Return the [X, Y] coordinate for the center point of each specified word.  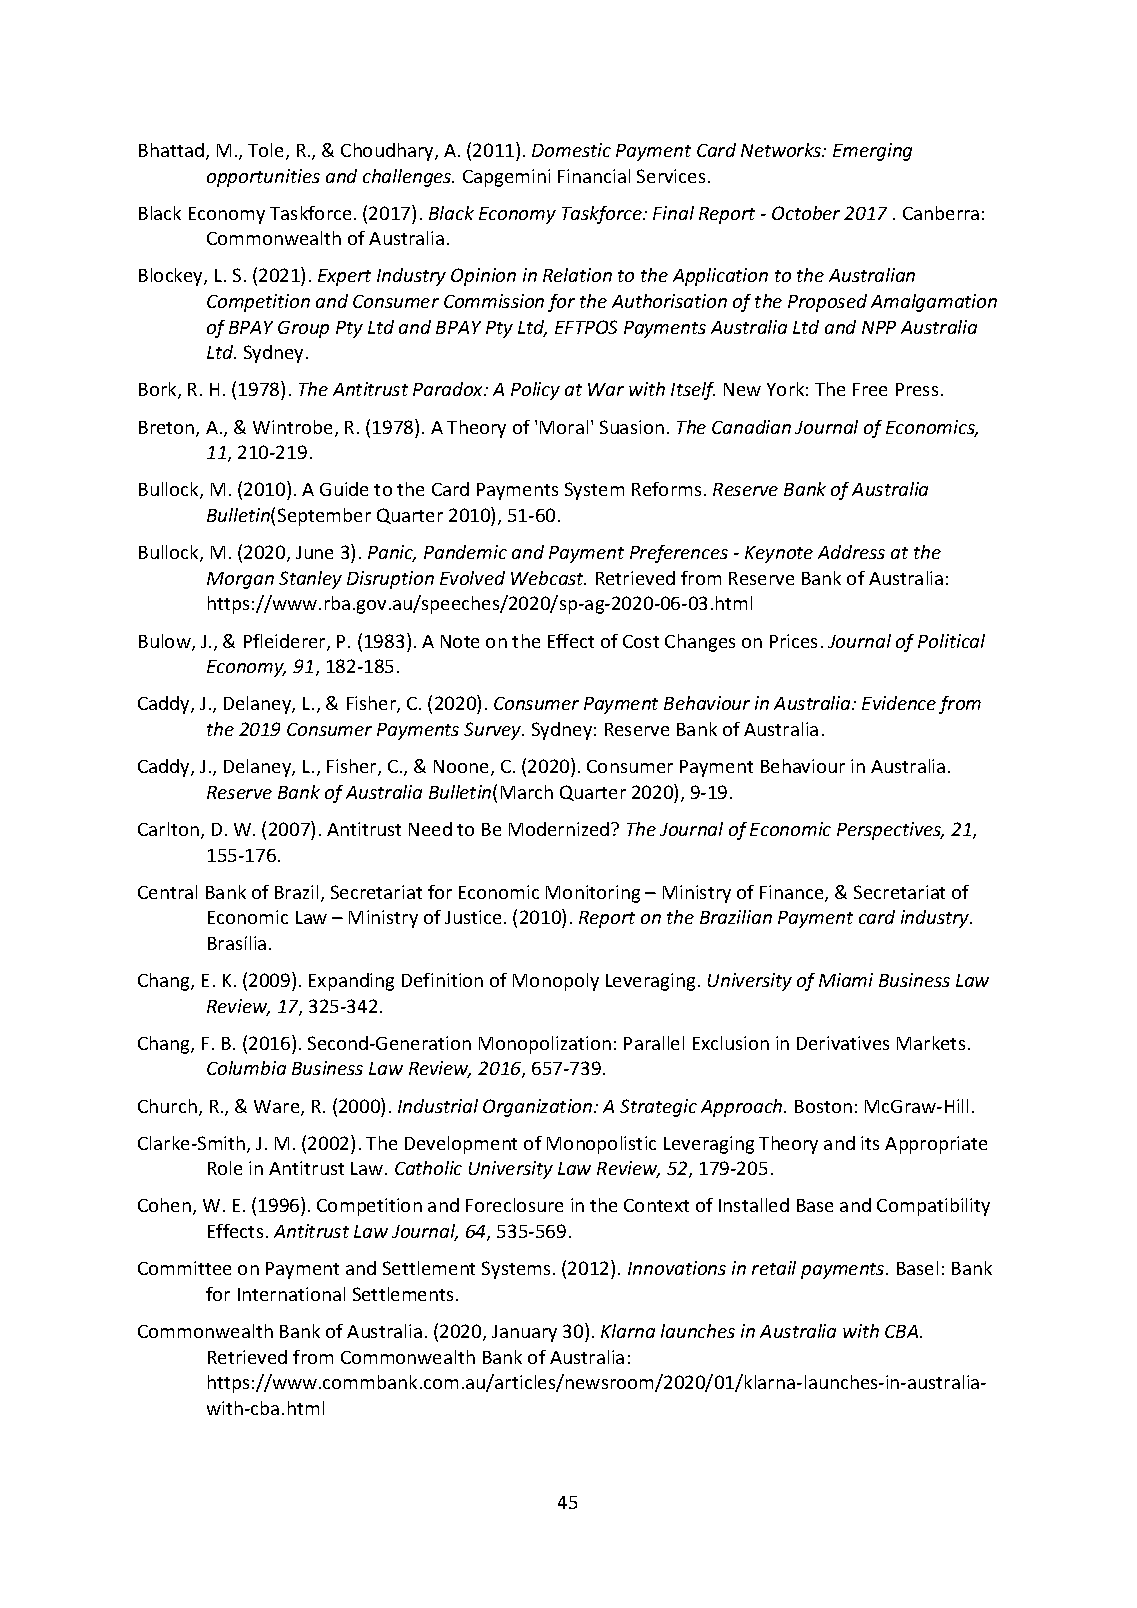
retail [774, 1268]
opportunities [263, 178]
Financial [594, 176]
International [291, 1294]
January [524, 1333]
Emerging [872, 152]
